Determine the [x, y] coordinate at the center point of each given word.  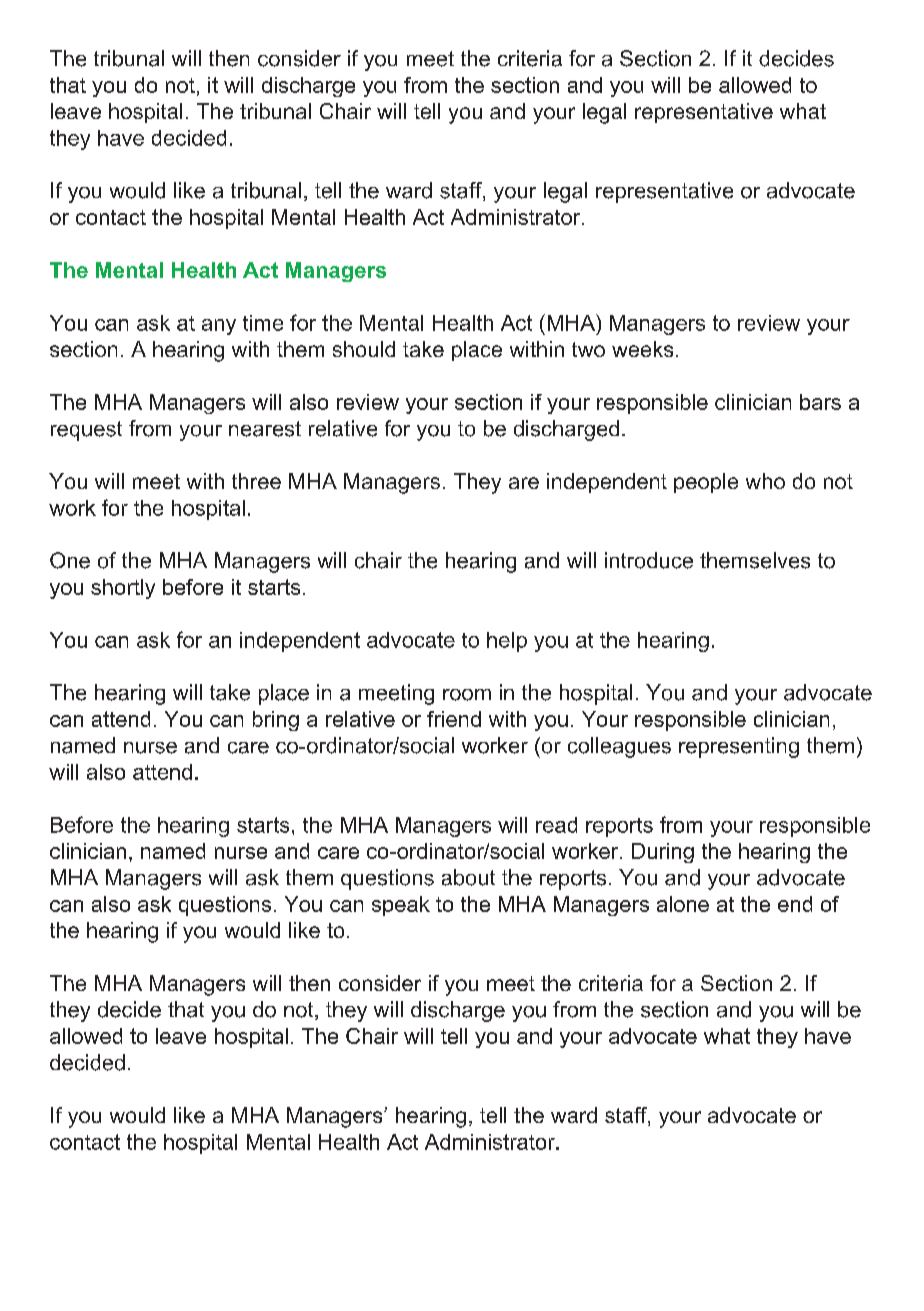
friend [454, 719]
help [507, 642]
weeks [642, 349]
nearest [265, 429]
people [706, 483]
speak [401, 906]
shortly [123, 589]
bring [276, 721]
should [364, 349]
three [256, 481]
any [219, 327]
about [468, 877]
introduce [649, 560]
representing [739, 747]
